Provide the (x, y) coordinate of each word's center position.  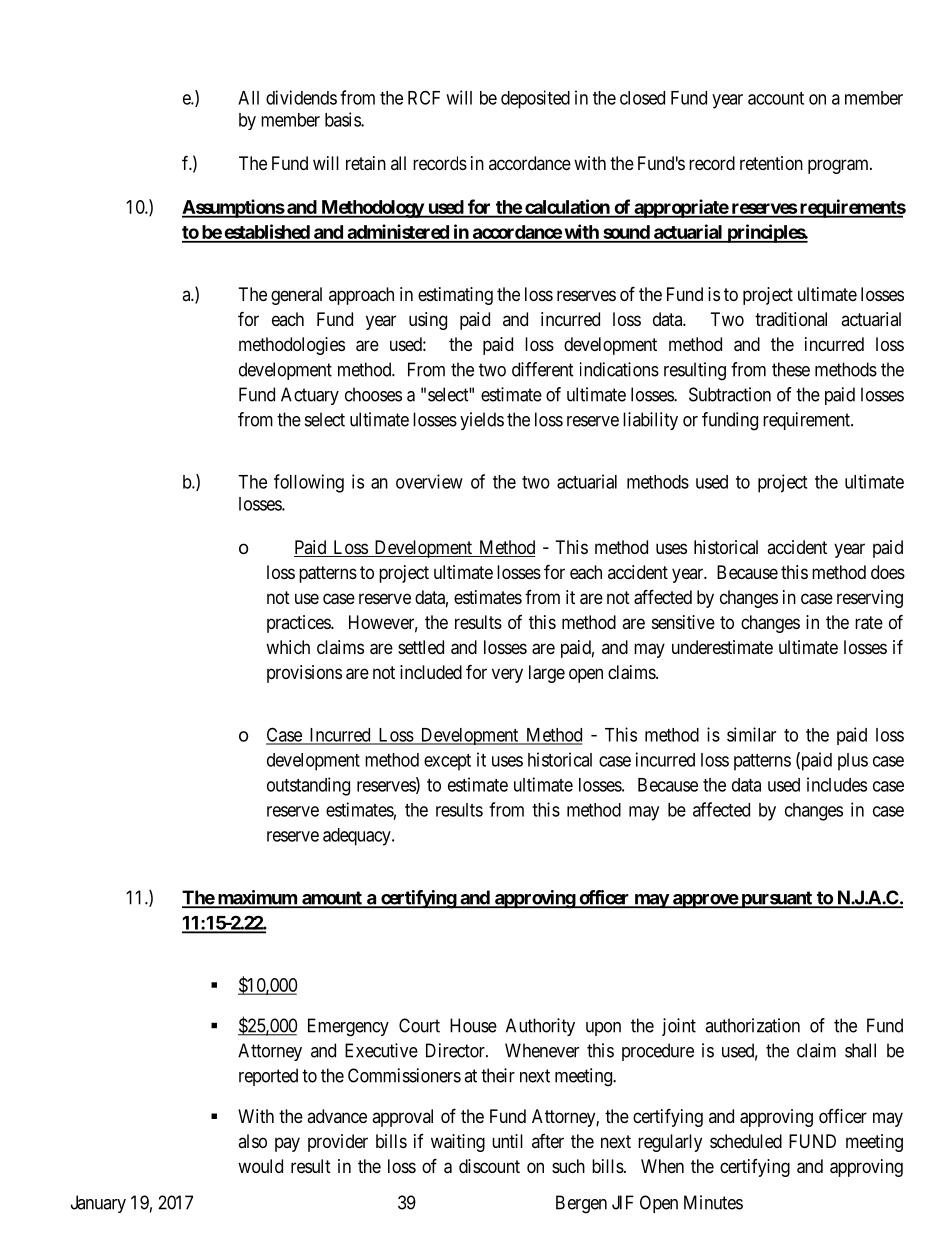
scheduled (746, 1141)
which (288, 647)
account (776, 98)
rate (869, 623)
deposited (535, 99)
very (507, 675)
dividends (301, 97)
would (260, 1166)
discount (489, 1166)
